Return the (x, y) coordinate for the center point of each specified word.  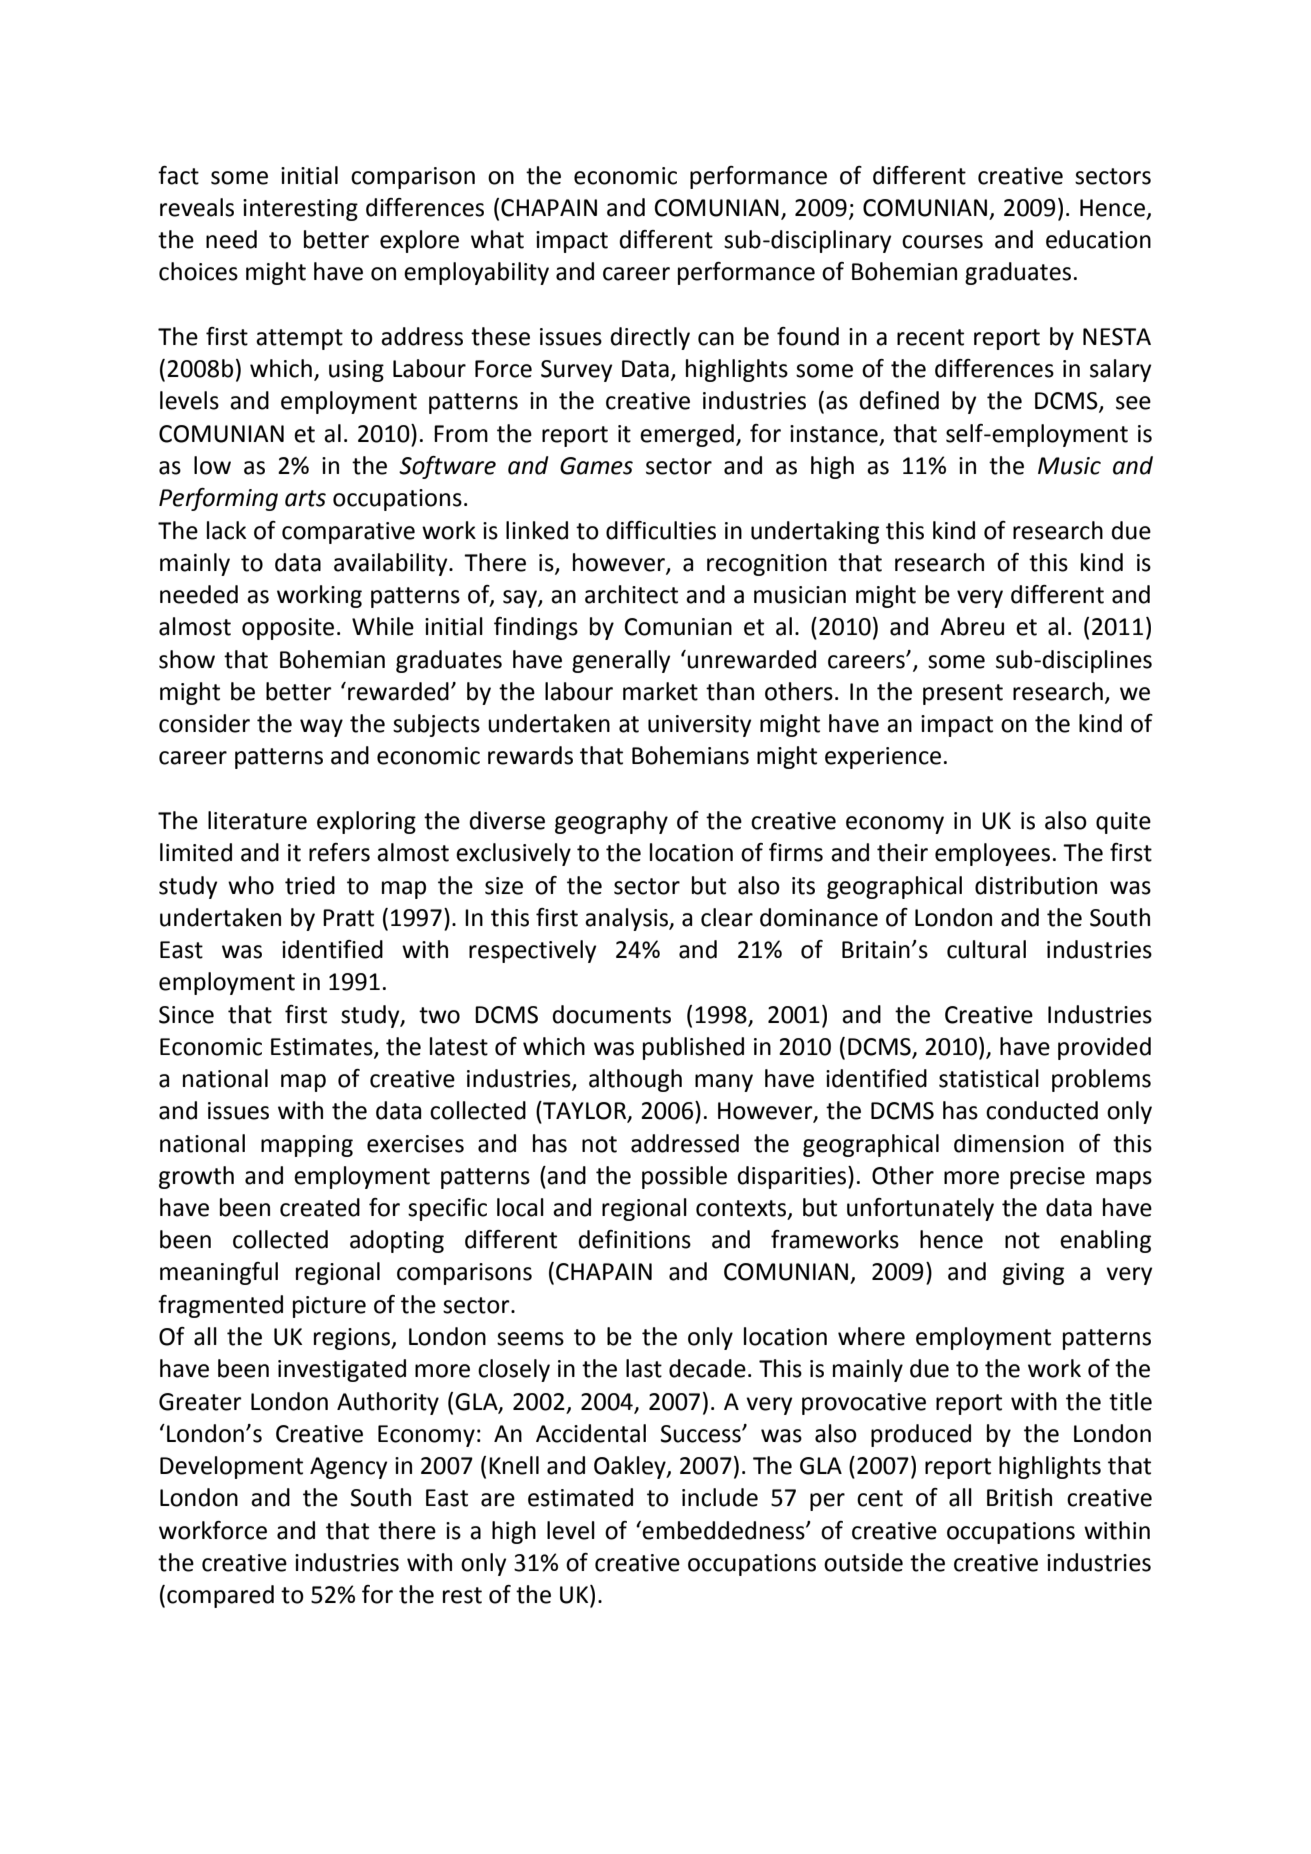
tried (310, 885)
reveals (197, 207)
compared (220, 1596)
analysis (627, 919)
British (1019, 1497)
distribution (1036, 885)
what (497, 239)
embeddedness (724, 1530)
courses (942, 242)
